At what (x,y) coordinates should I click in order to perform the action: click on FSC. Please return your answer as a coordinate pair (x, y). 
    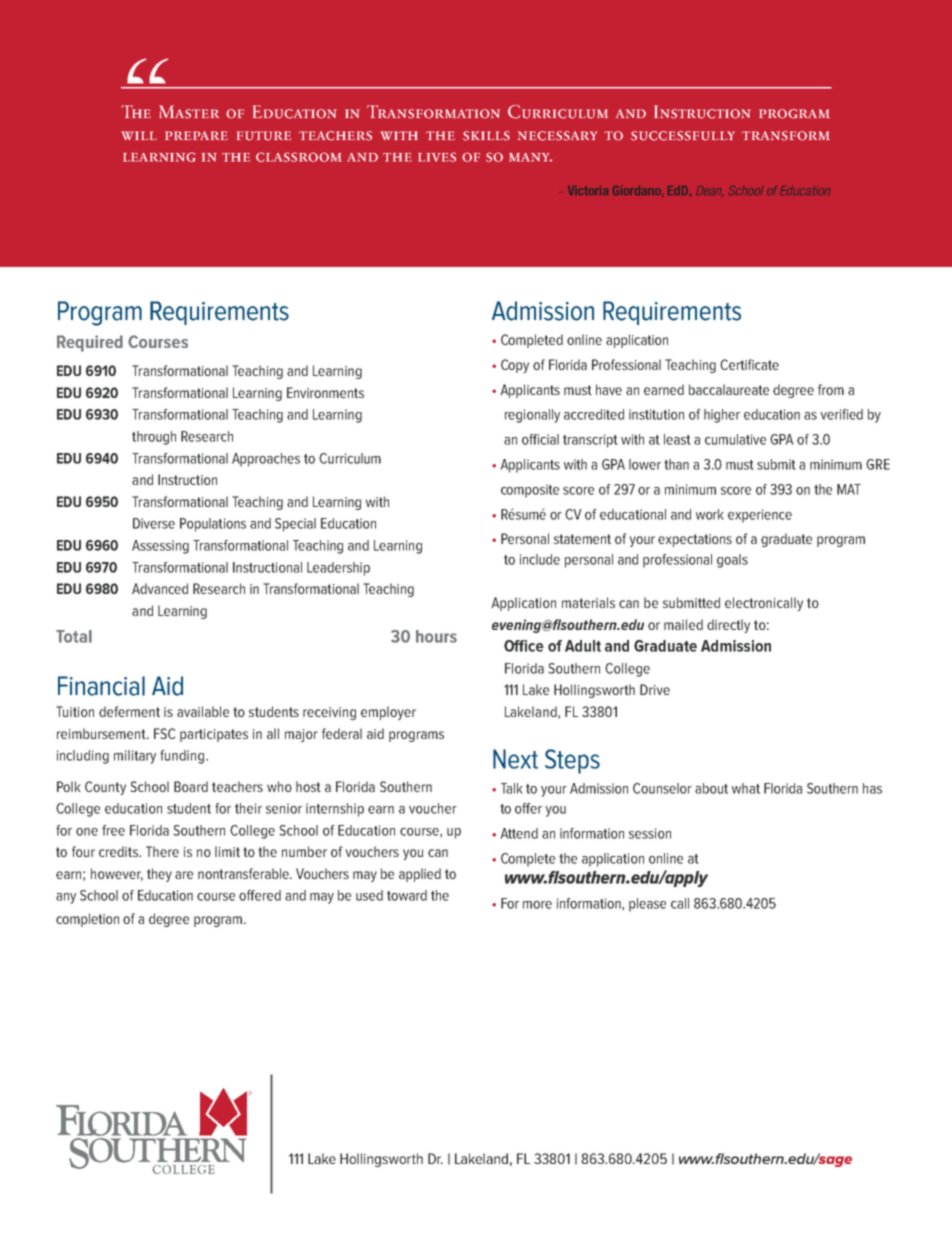
    Looking at the image, I should click on (164, 733).
